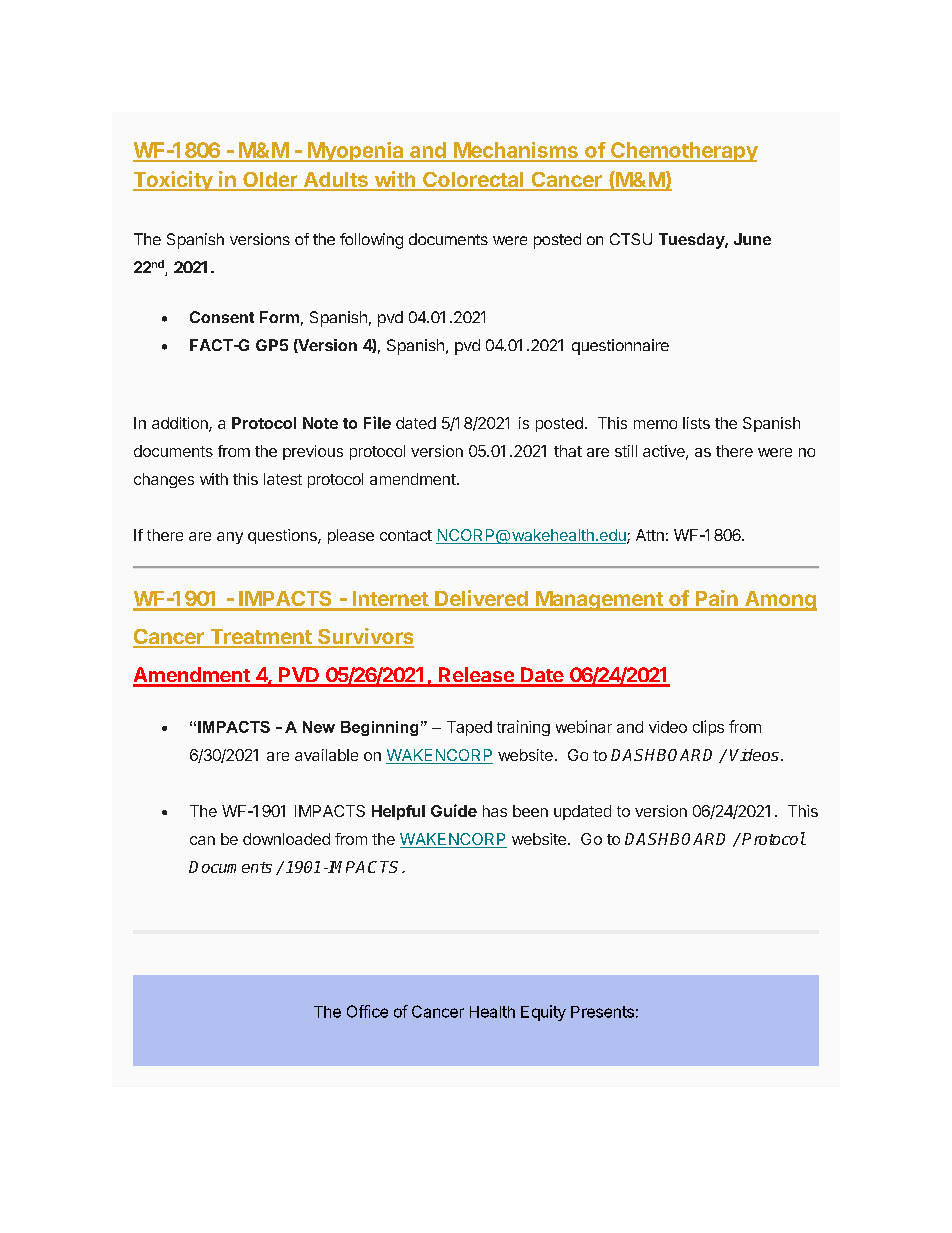  I want to click on contact, so click(406, 535).
